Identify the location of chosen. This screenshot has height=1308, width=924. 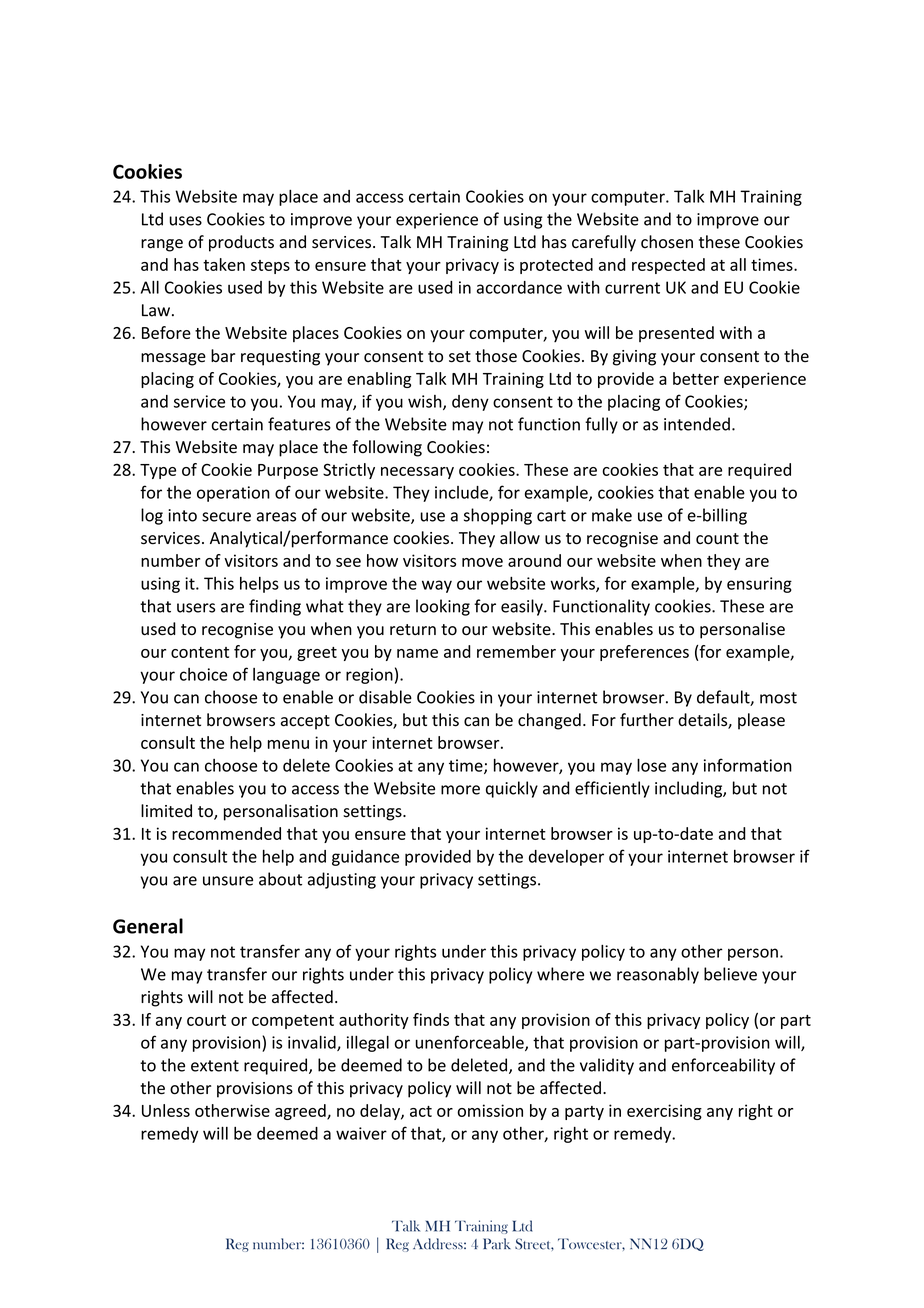
(667, 242).
